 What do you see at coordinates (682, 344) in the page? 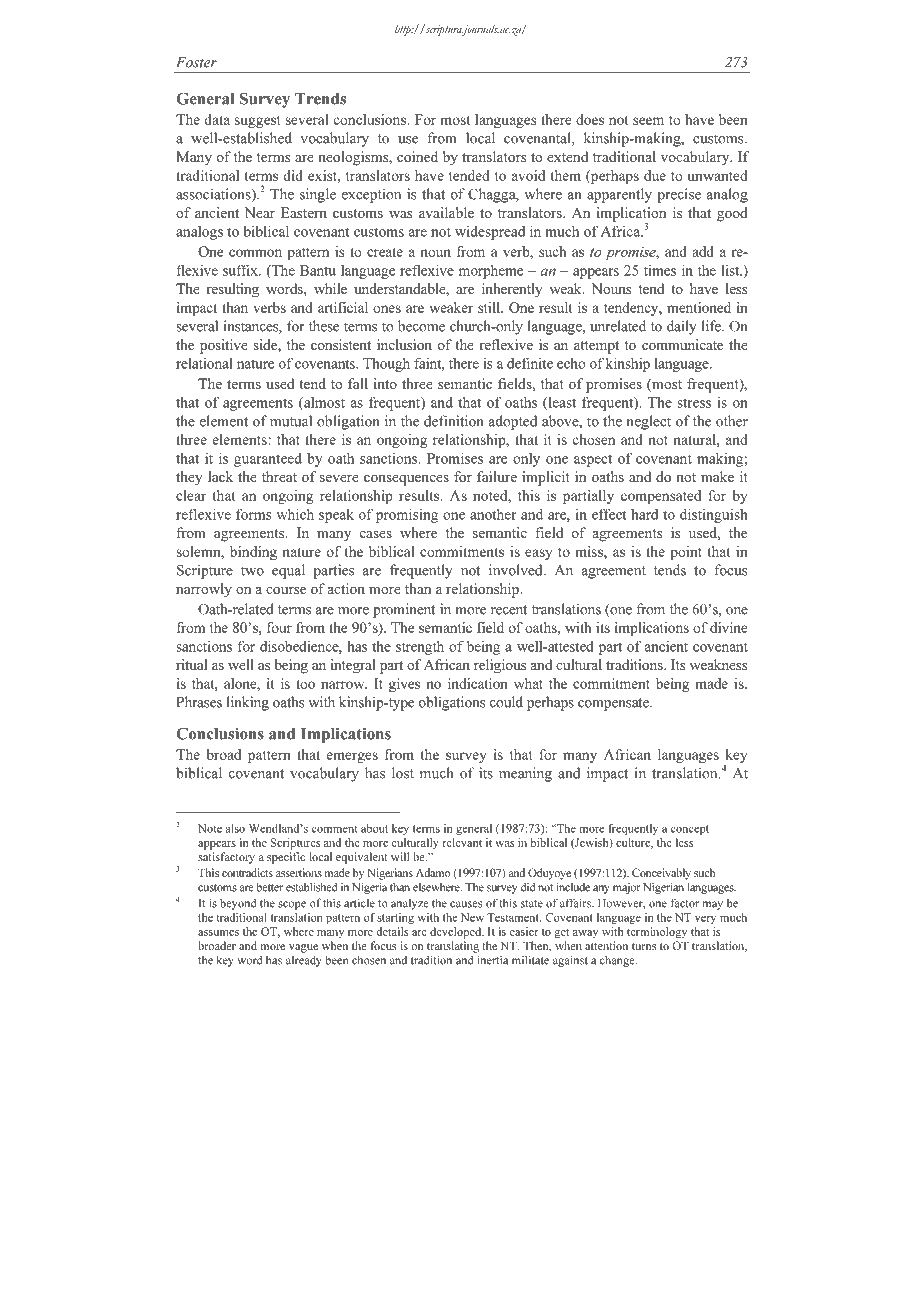
I see `communicate` at bounding box center [682, 344].
